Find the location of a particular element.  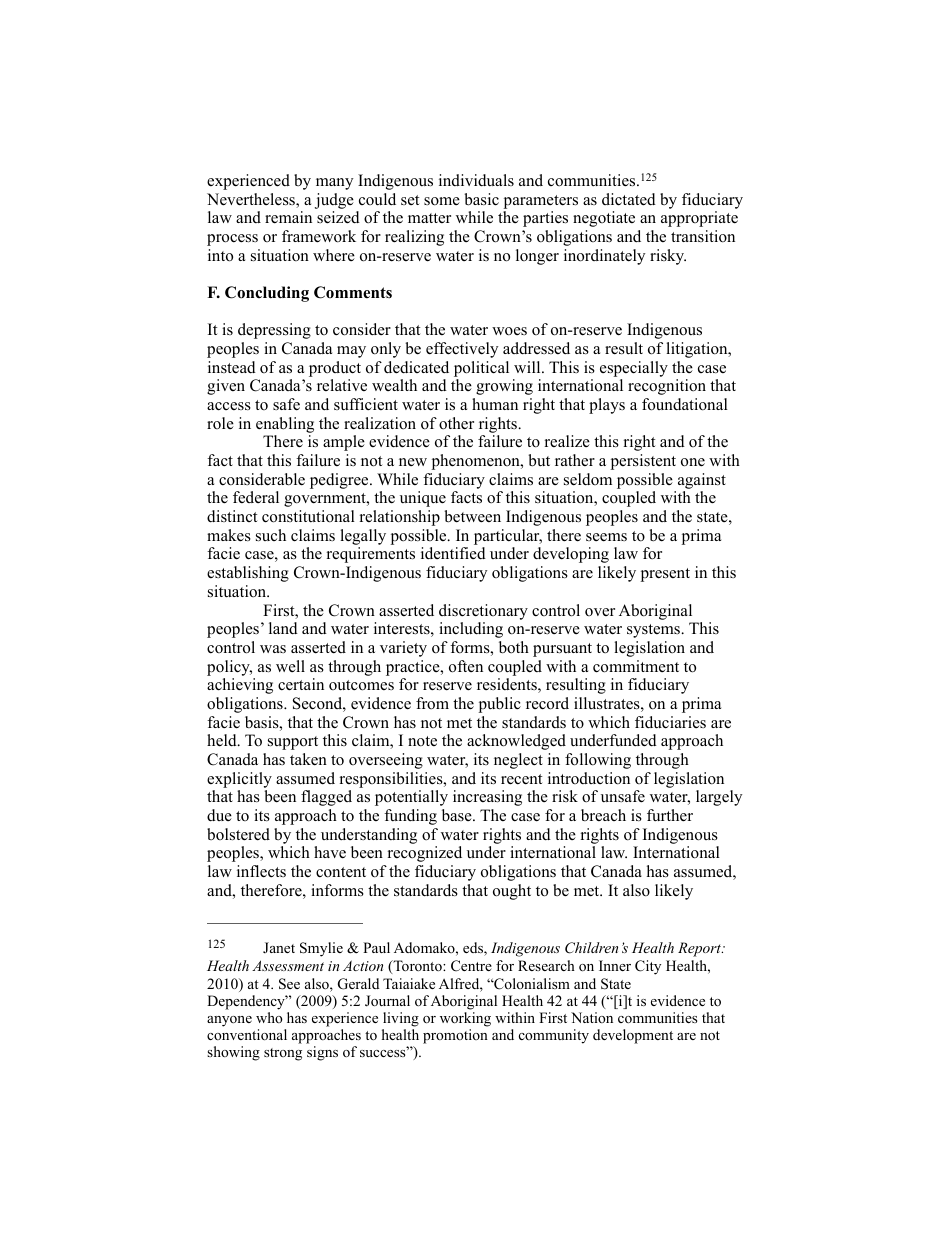

persistent is located at coordinates (643, 462).
